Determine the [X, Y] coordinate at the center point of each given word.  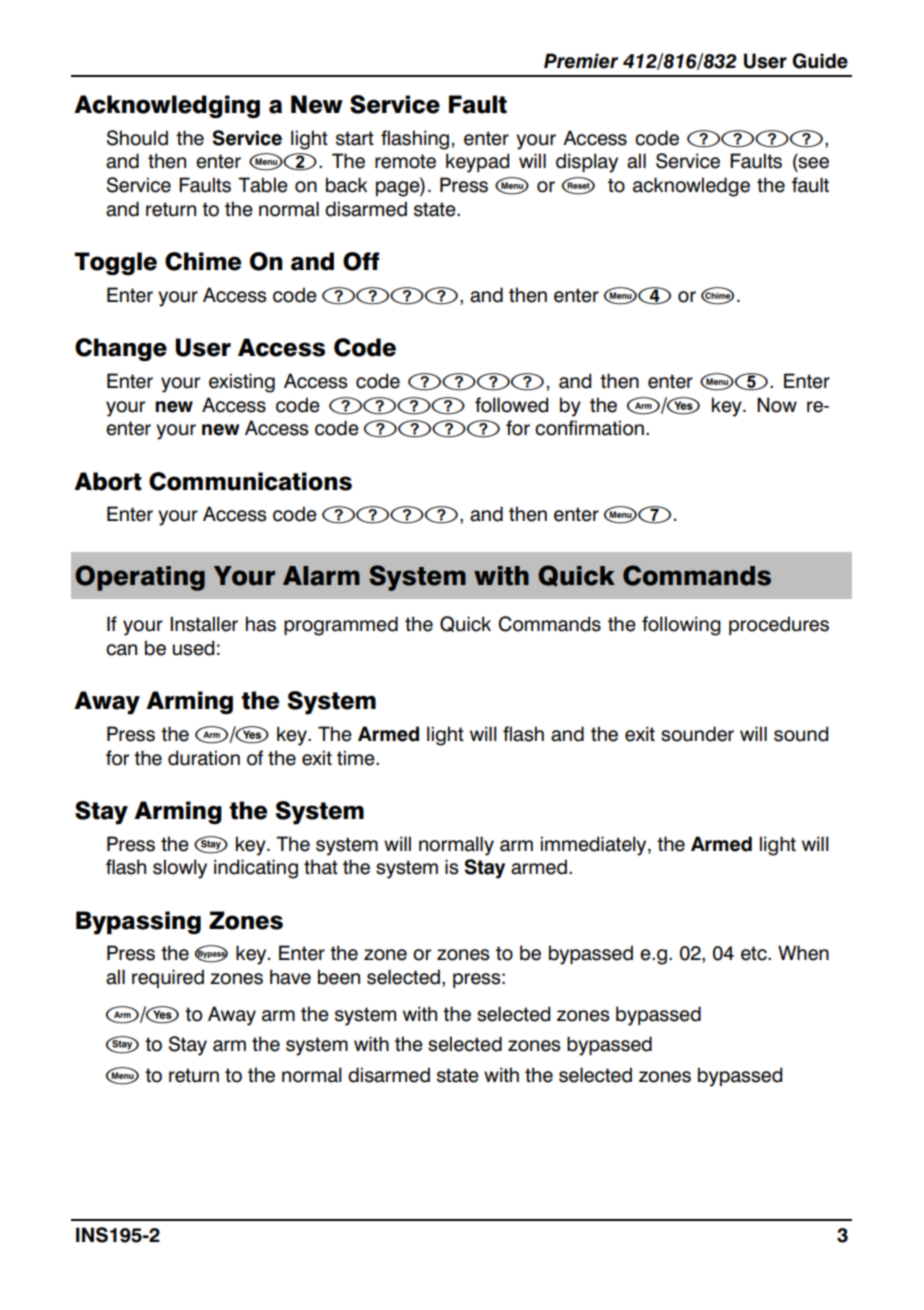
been [339, 977]
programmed [341, 626]
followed [511, 405]
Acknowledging [167, 106]
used [193, 648]
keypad [477, 163]
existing [242, 383]
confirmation [589, 428]
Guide [820, 61]
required [168, 978]
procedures [779, 625]
